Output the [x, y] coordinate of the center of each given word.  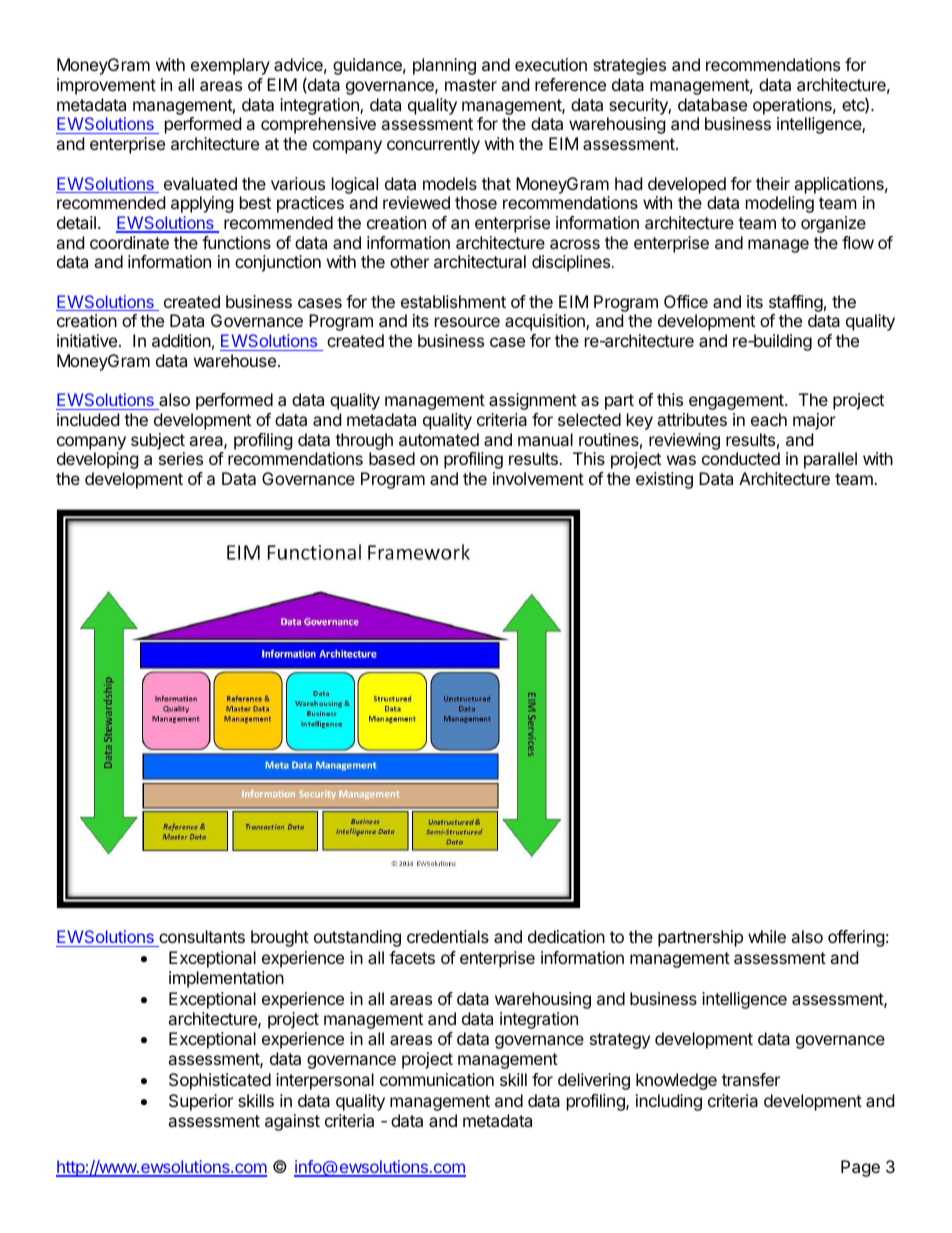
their [773, 183]
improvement [106, 86]
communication [437, 1079]
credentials [448, 936]
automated [439, 439]
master [471, 85]
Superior [201, 1102]
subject [158, 441]
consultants [201, 938]
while [767, 936]
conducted [741, 458]
